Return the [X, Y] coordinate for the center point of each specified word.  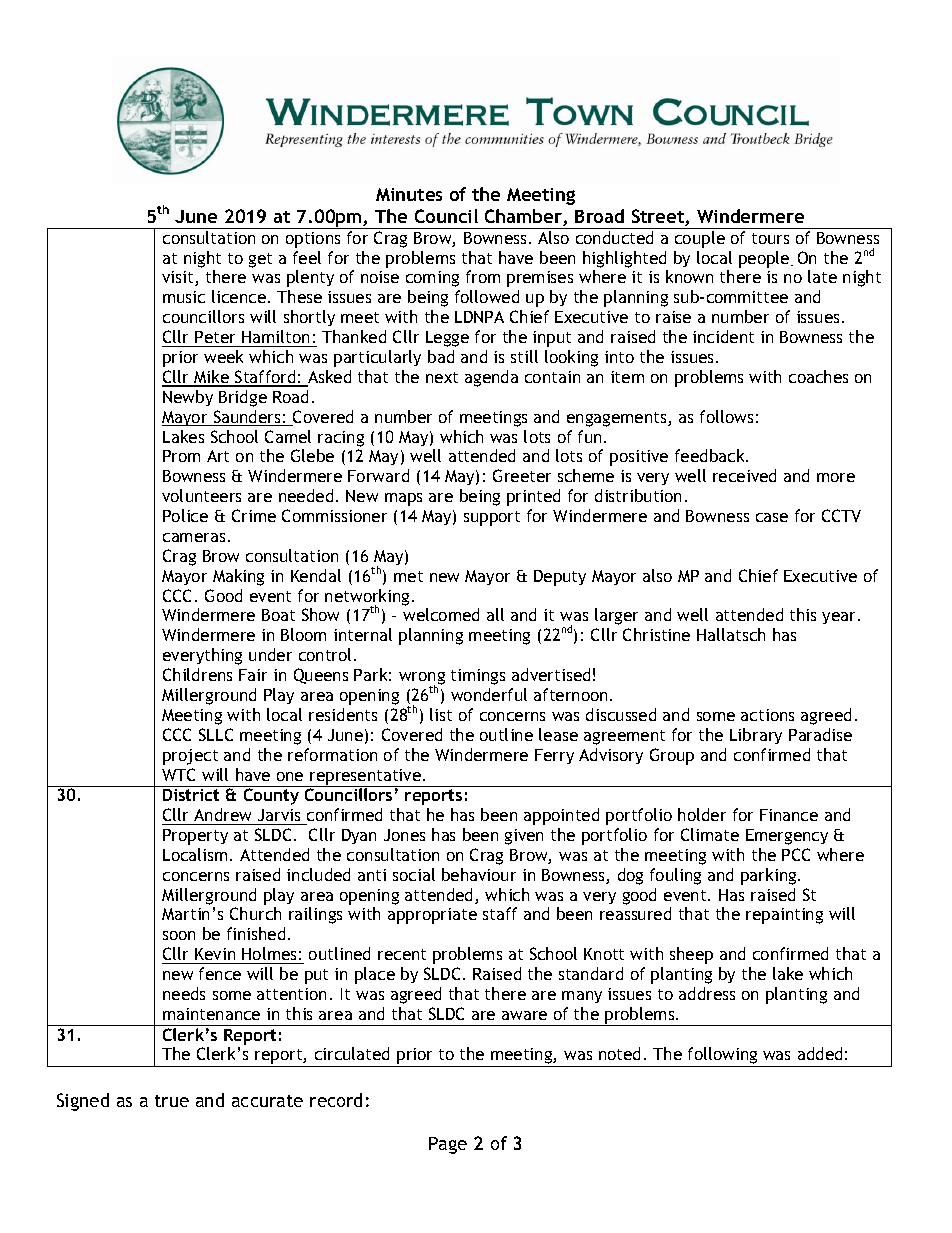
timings [478, 677]
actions [767, 715]
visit [179, 278]
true [172, 1101]
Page [448, 1145]
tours [770, 238]
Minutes [409, 194]
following [723, 1057]
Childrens [197, 674]
